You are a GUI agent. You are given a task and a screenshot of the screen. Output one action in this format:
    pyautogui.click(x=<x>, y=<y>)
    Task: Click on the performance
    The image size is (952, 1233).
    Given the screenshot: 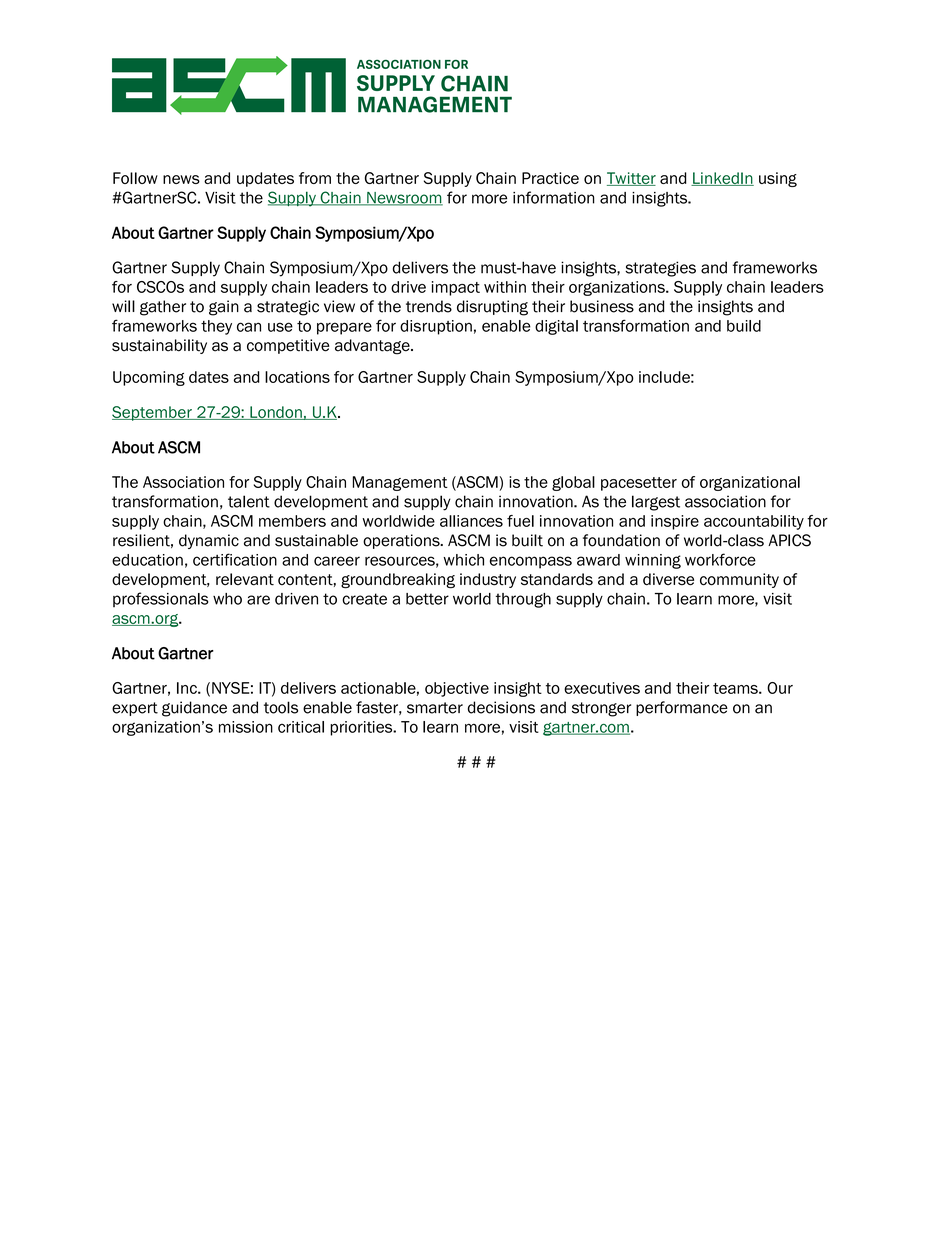 What is the action you would take?
    pyautogui.click(x=682, y=708)
